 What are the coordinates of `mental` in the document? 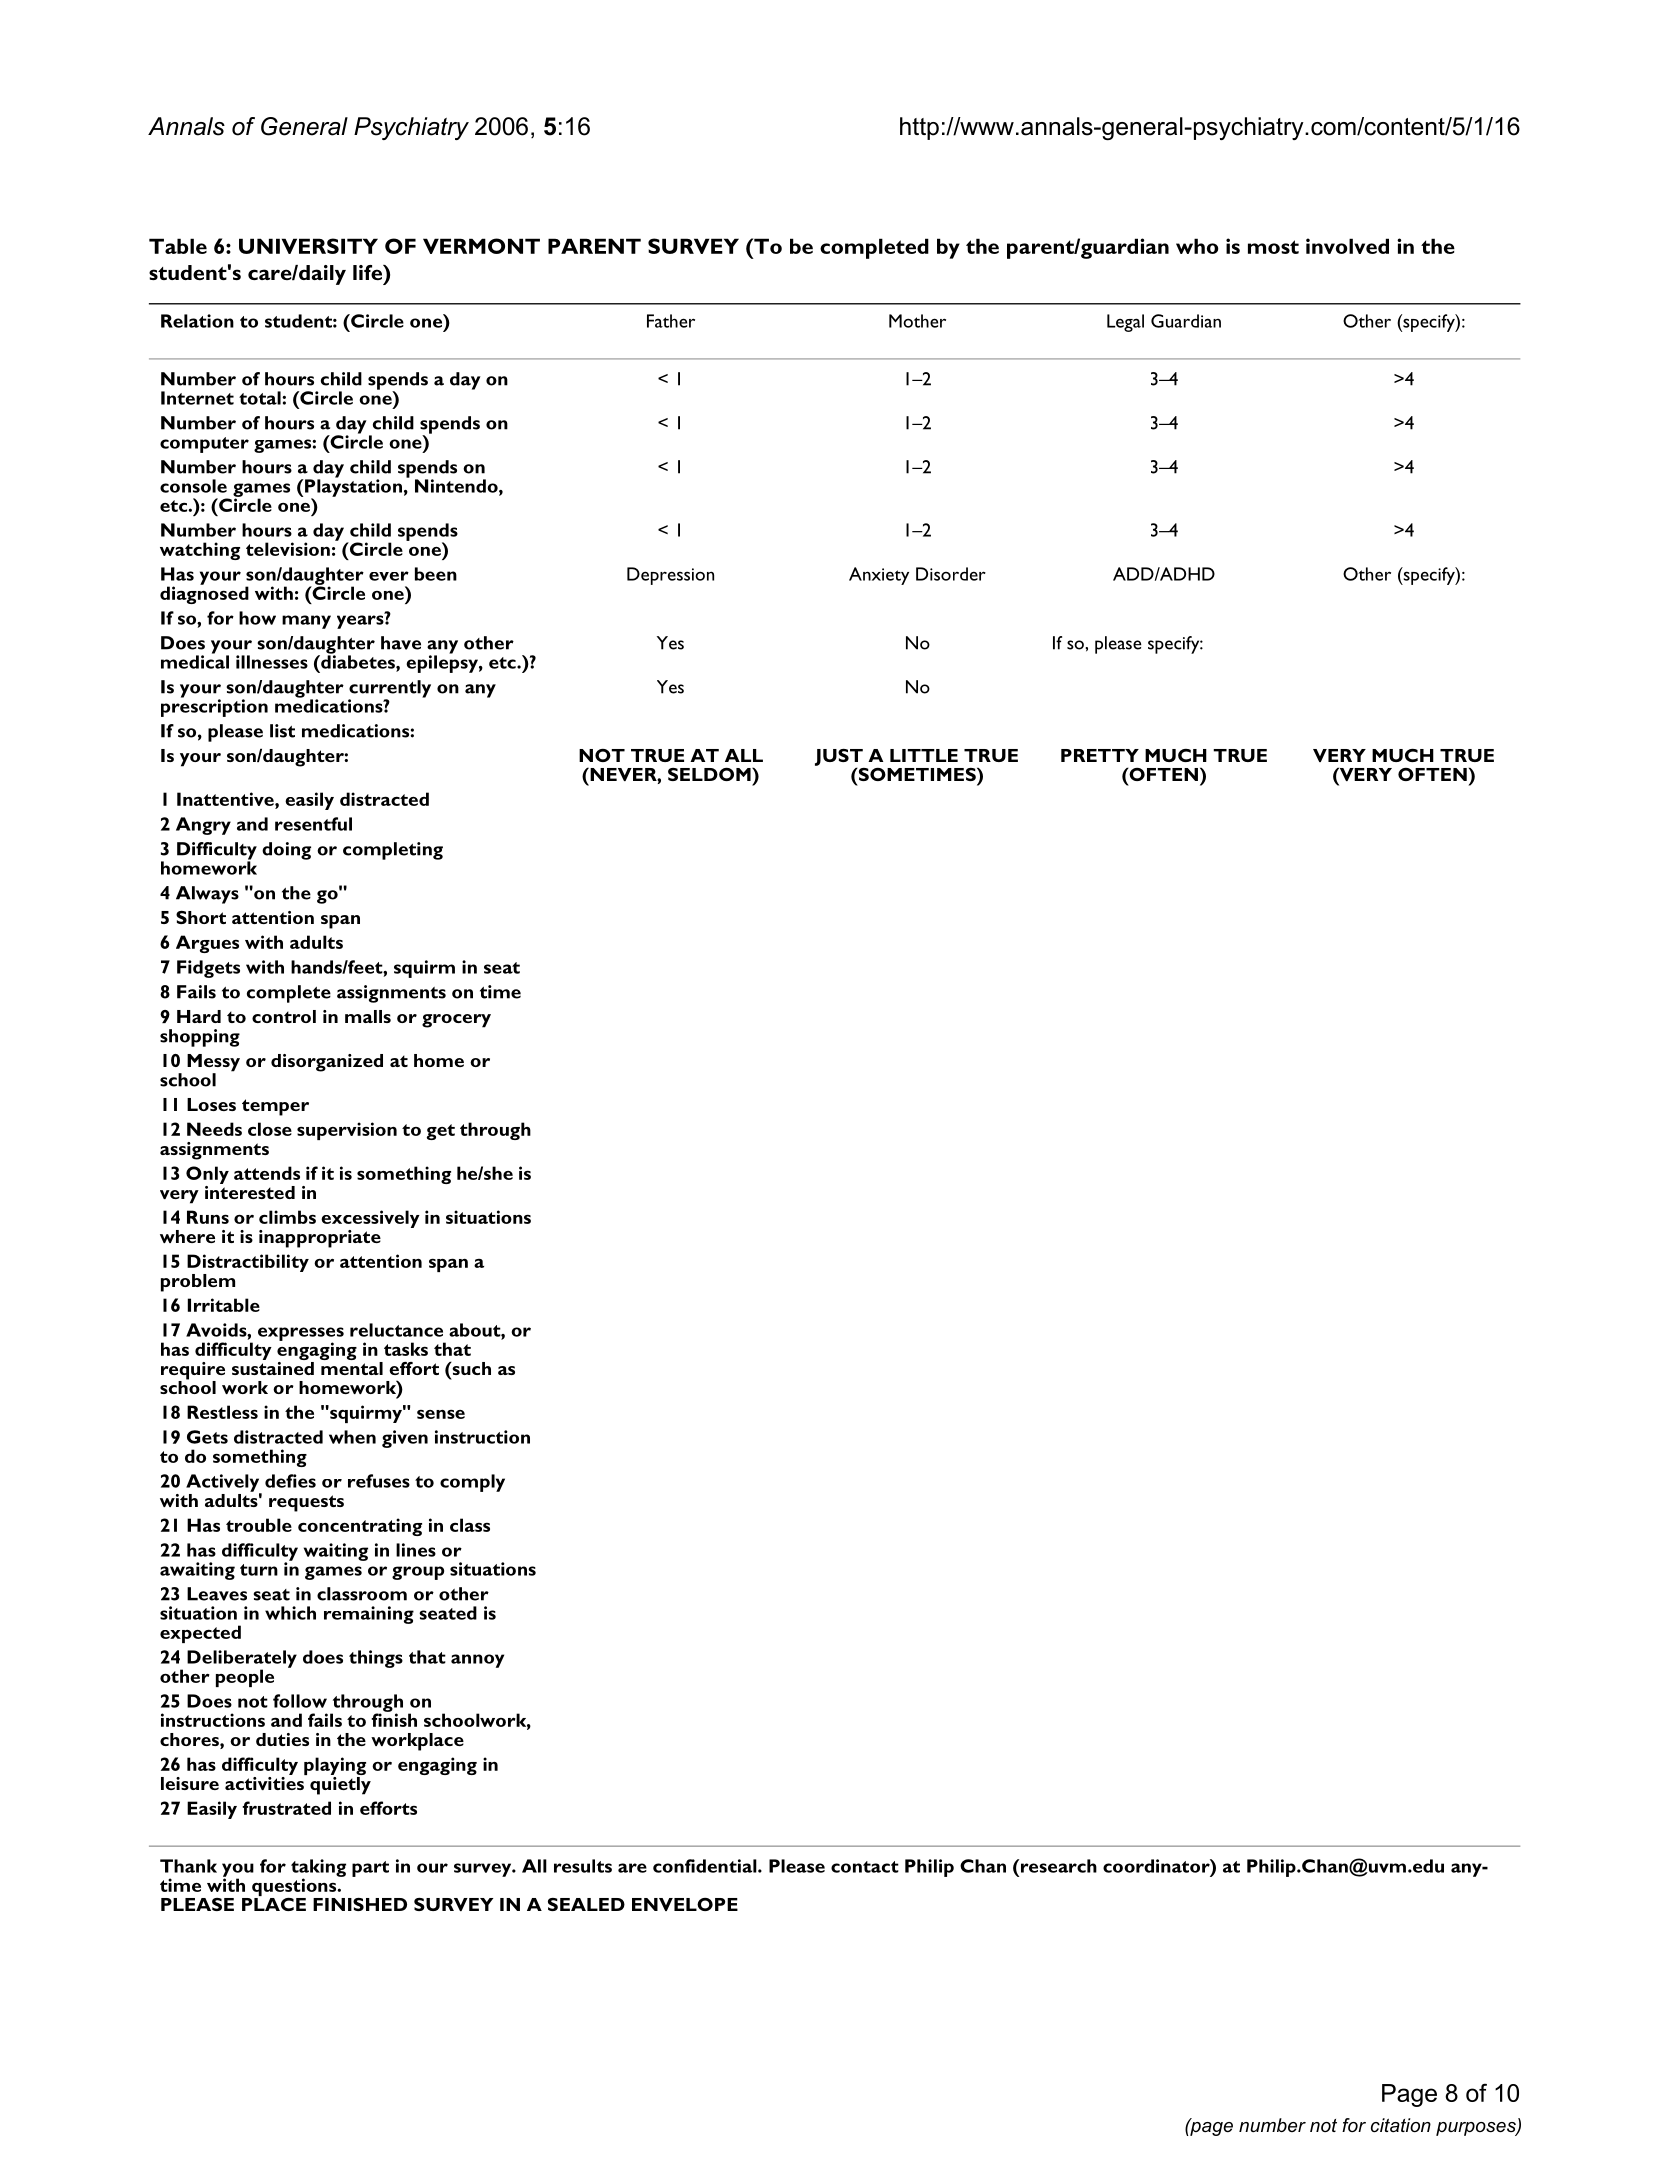 It's located at (352, 1367).
